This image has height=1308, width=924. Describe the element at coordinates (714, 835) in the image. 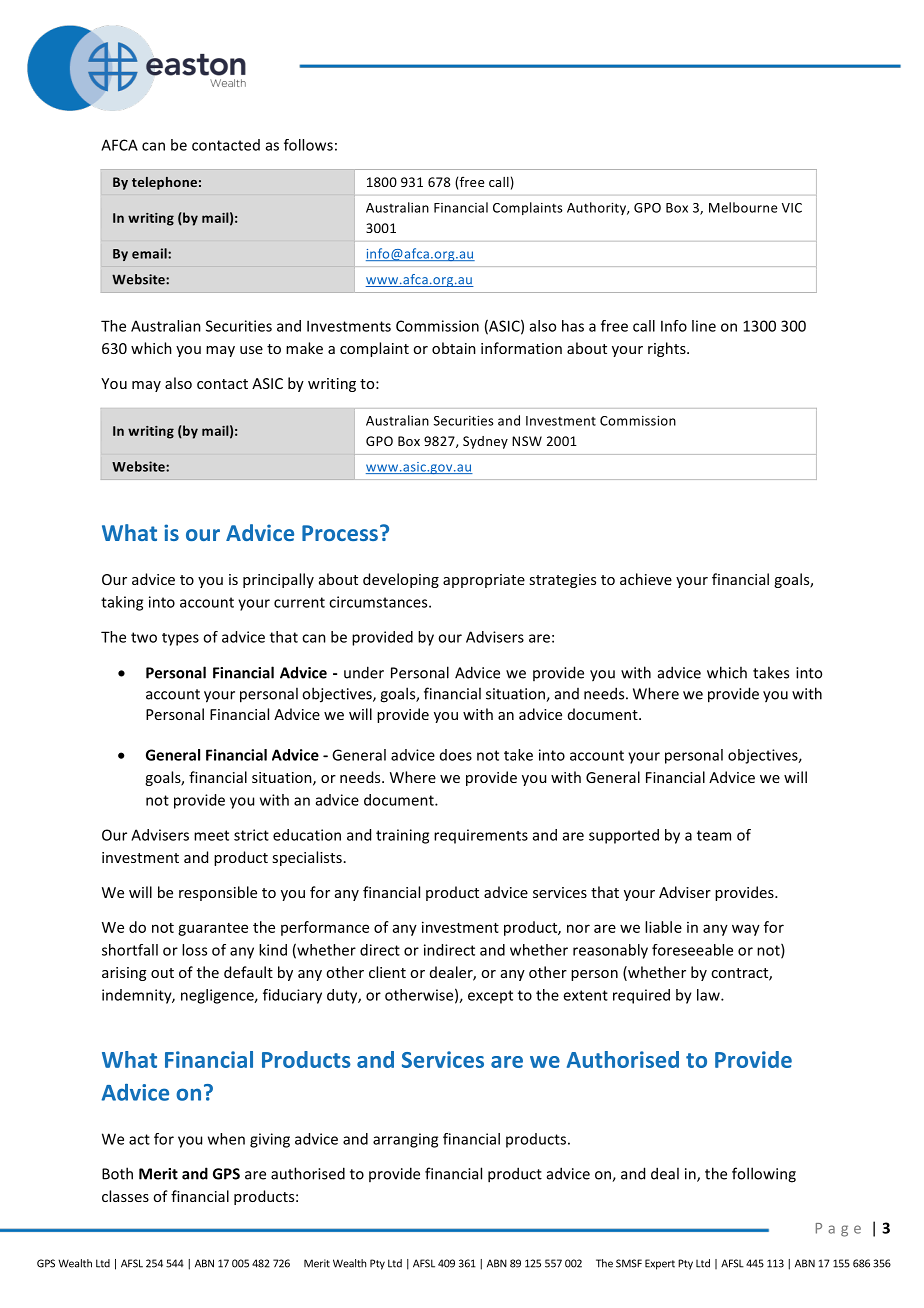

I see `team` at that location.
